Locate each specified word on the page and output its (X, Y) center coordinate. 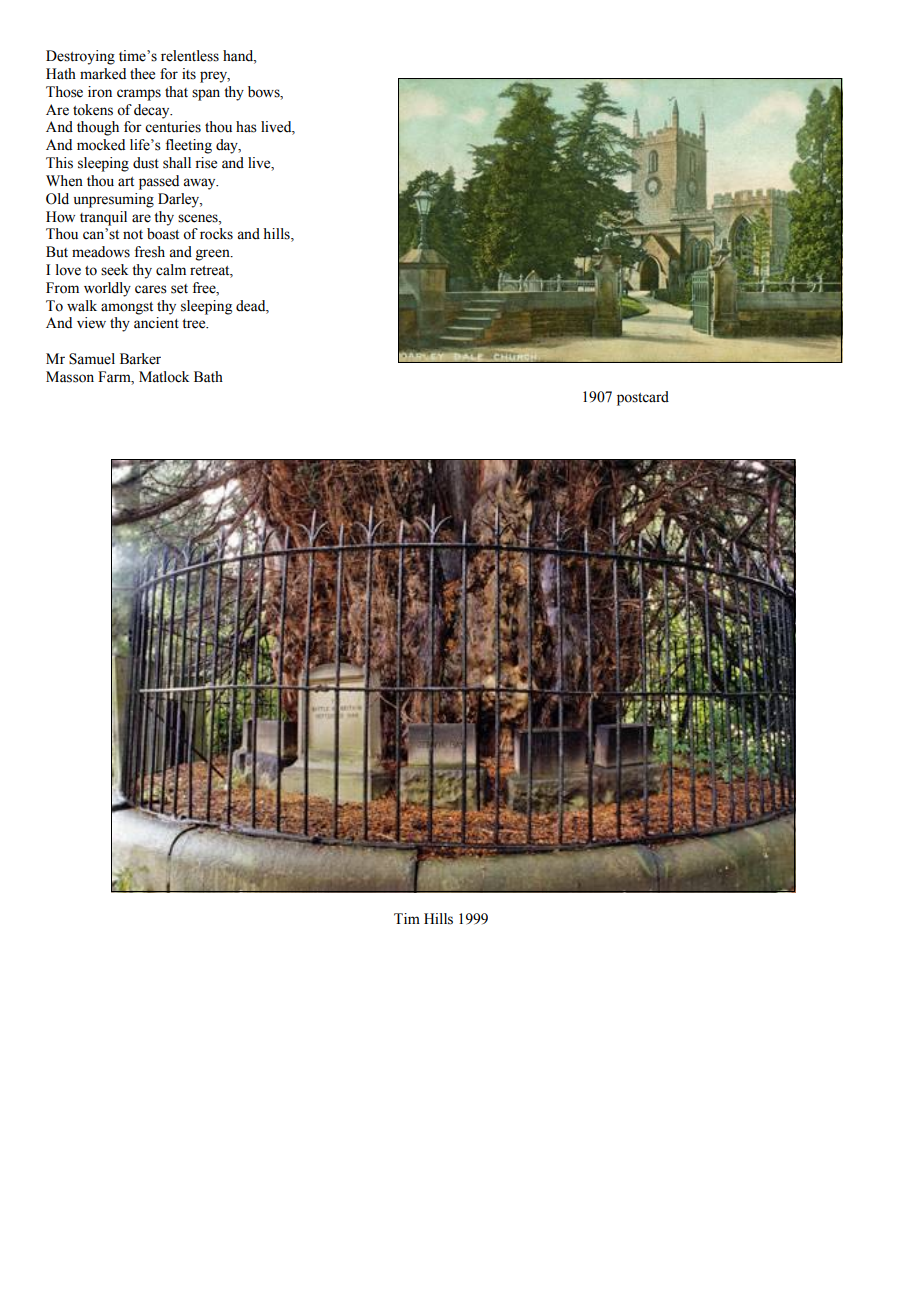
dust (146, 163)
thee (142, 74)
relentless (190, 56)
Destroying (80, 57)
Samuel (92, 359)
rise (206, 163)
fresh (149, 252)
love (68, 270)
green (214, 255)
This (59, 163)
